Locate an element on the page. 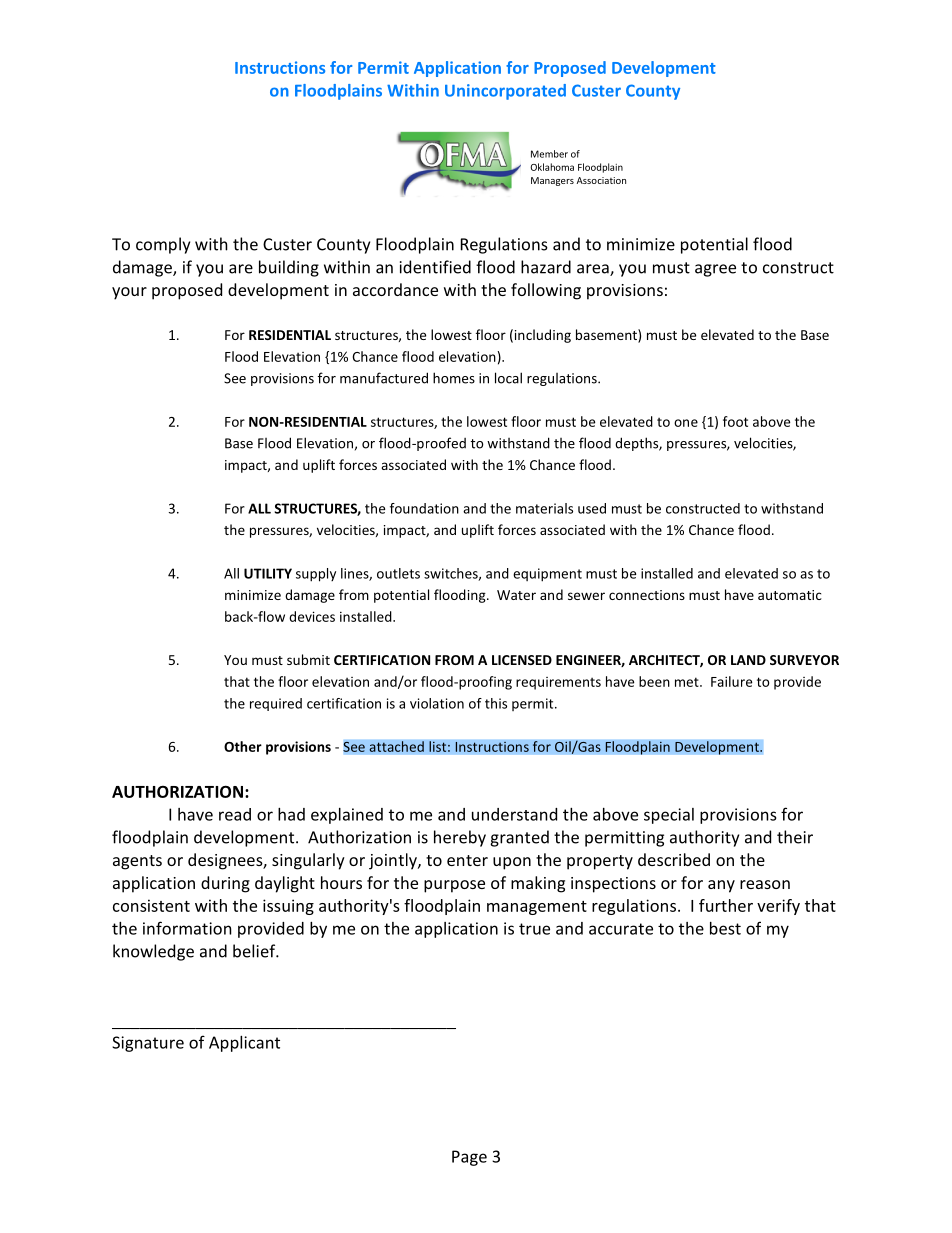  purpose is located at coordinates (454, 886).
